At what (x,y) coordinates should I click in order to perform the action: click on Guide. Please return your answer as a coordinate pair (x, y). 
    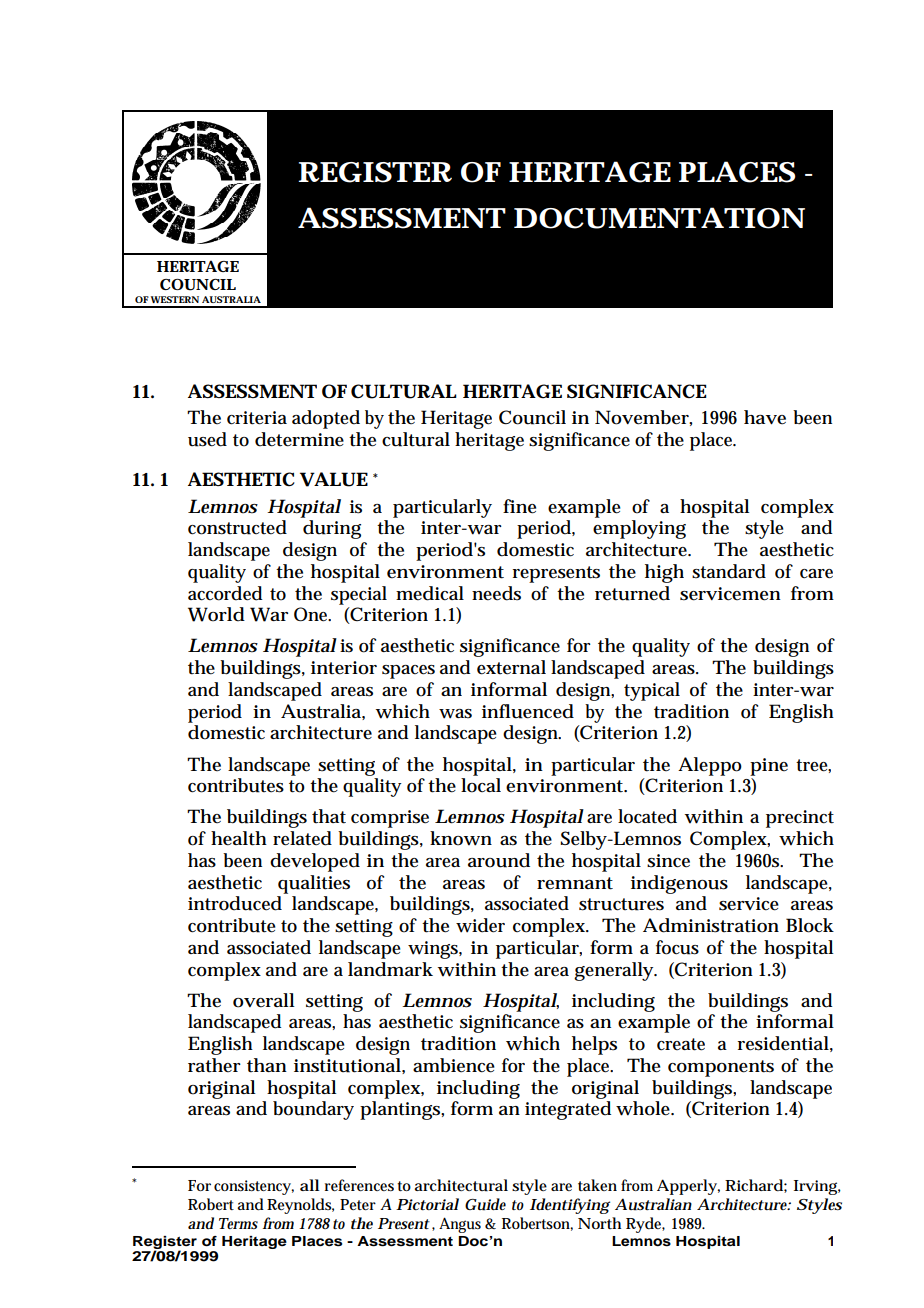
    Looking at the image, I should click on (485, 1204).
